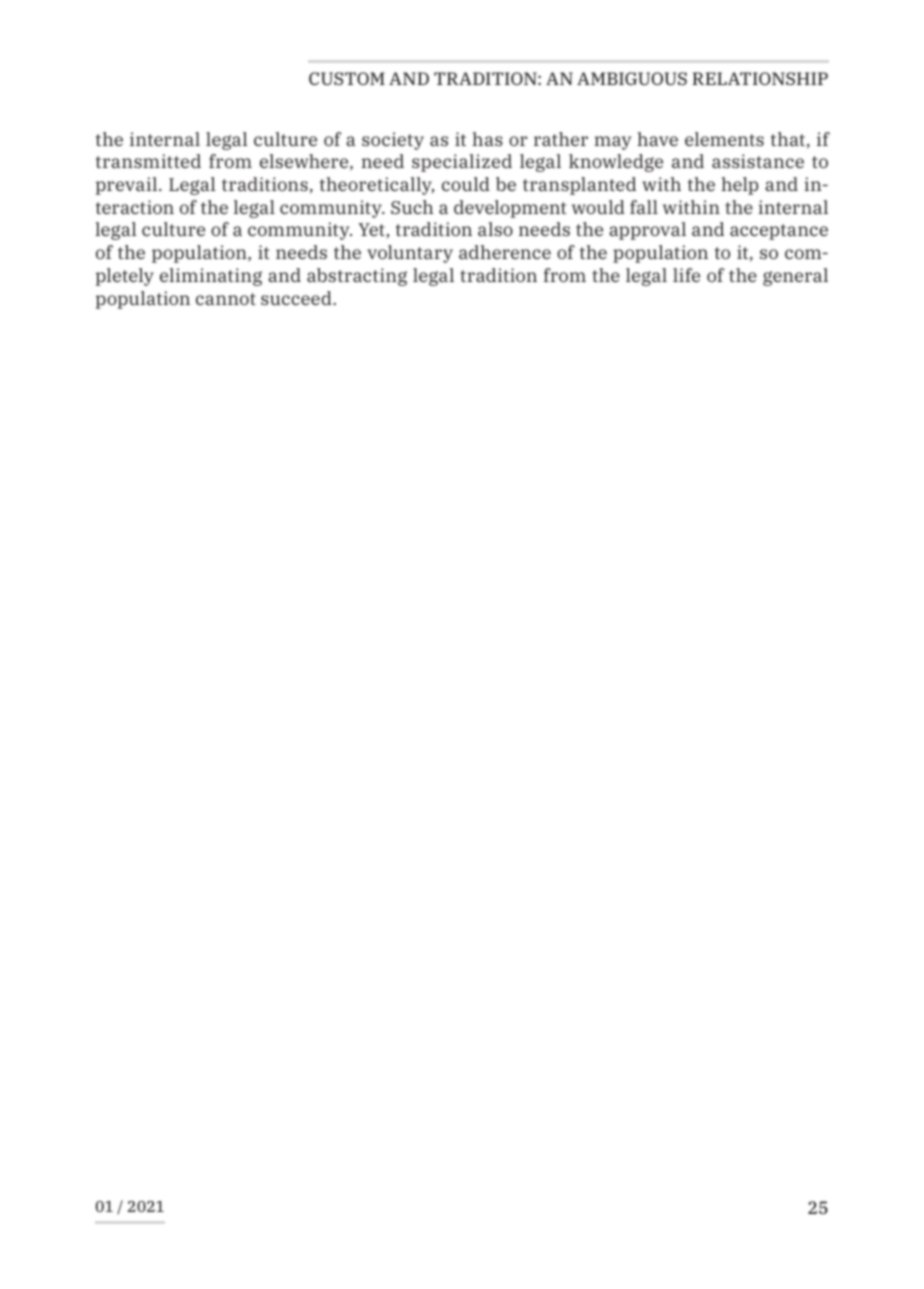 The image size is (924, 1289). What do you see at coordinates (466, 184) in the page?
I see `could` at bounding box center [466, 184].
